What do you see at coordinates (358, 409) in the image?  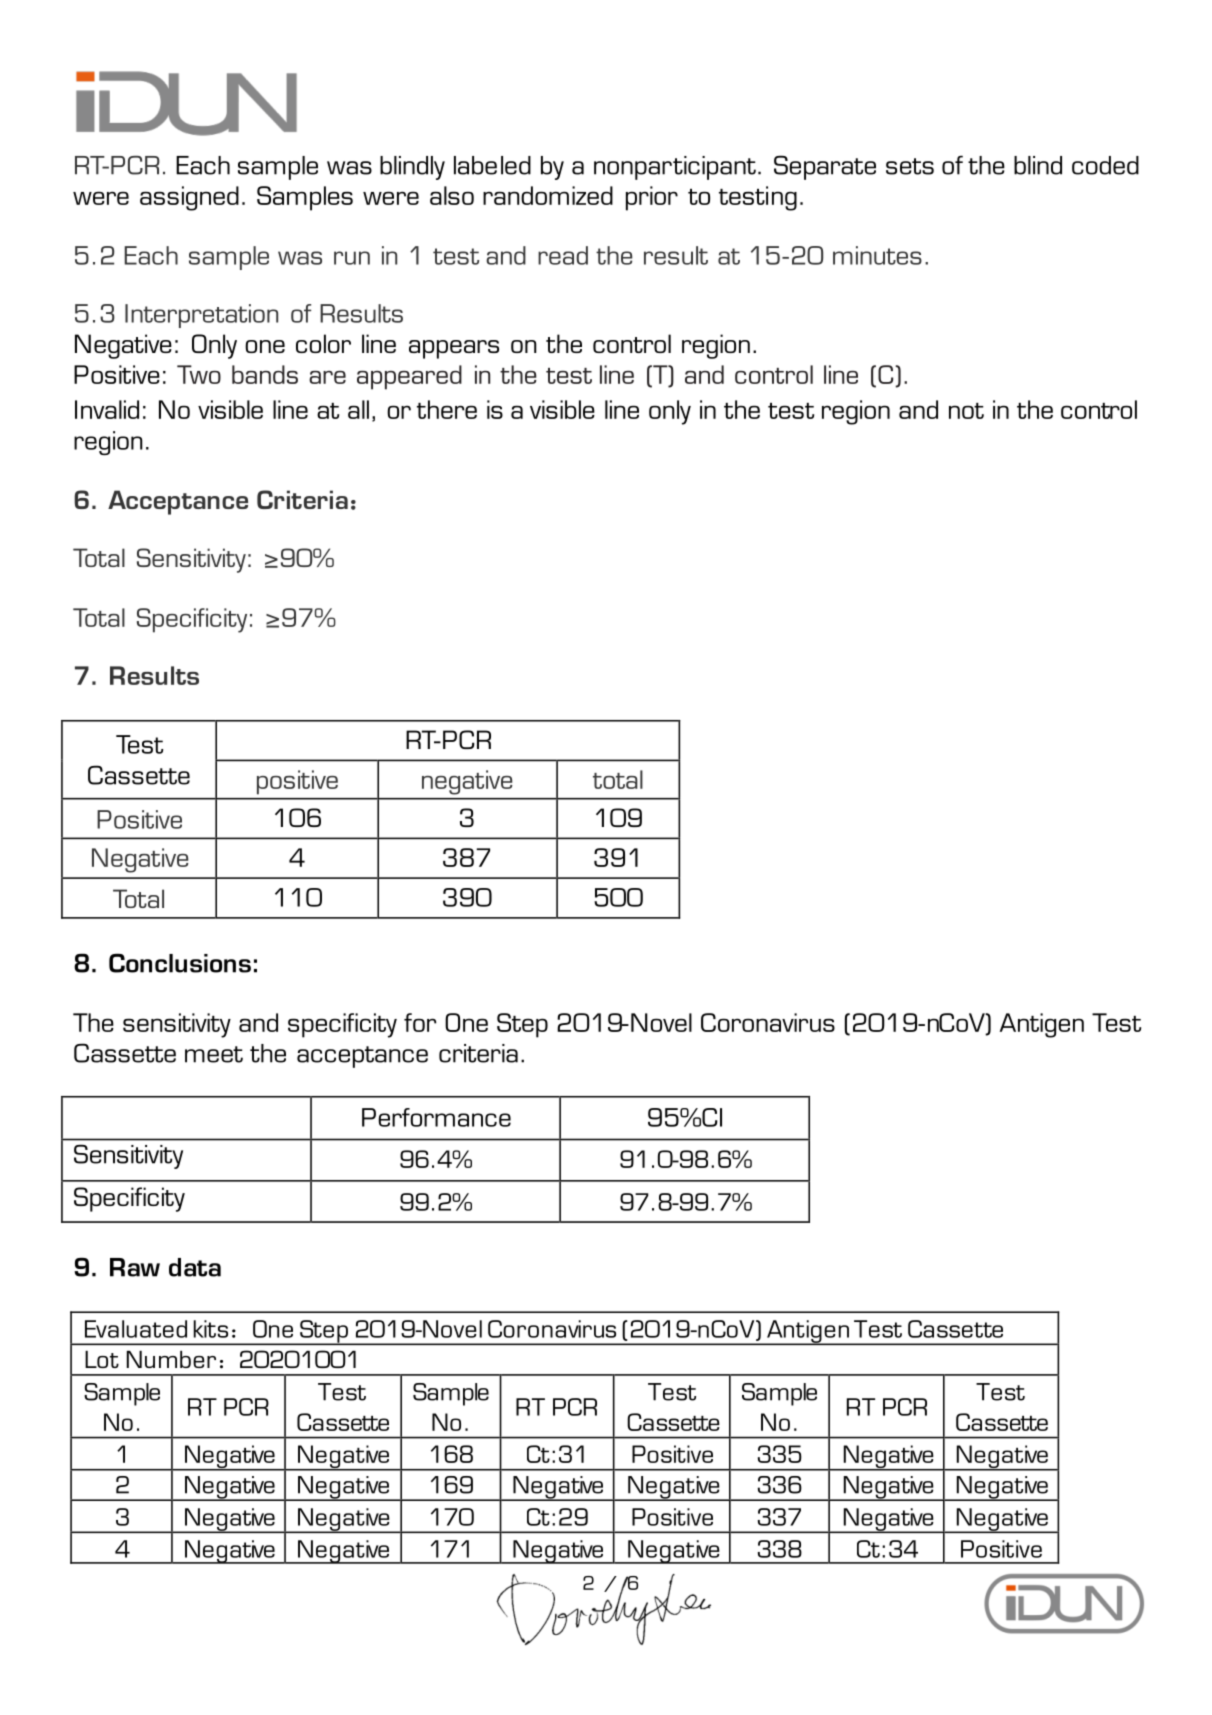 I see `all` at bounding box center [358, 409].
